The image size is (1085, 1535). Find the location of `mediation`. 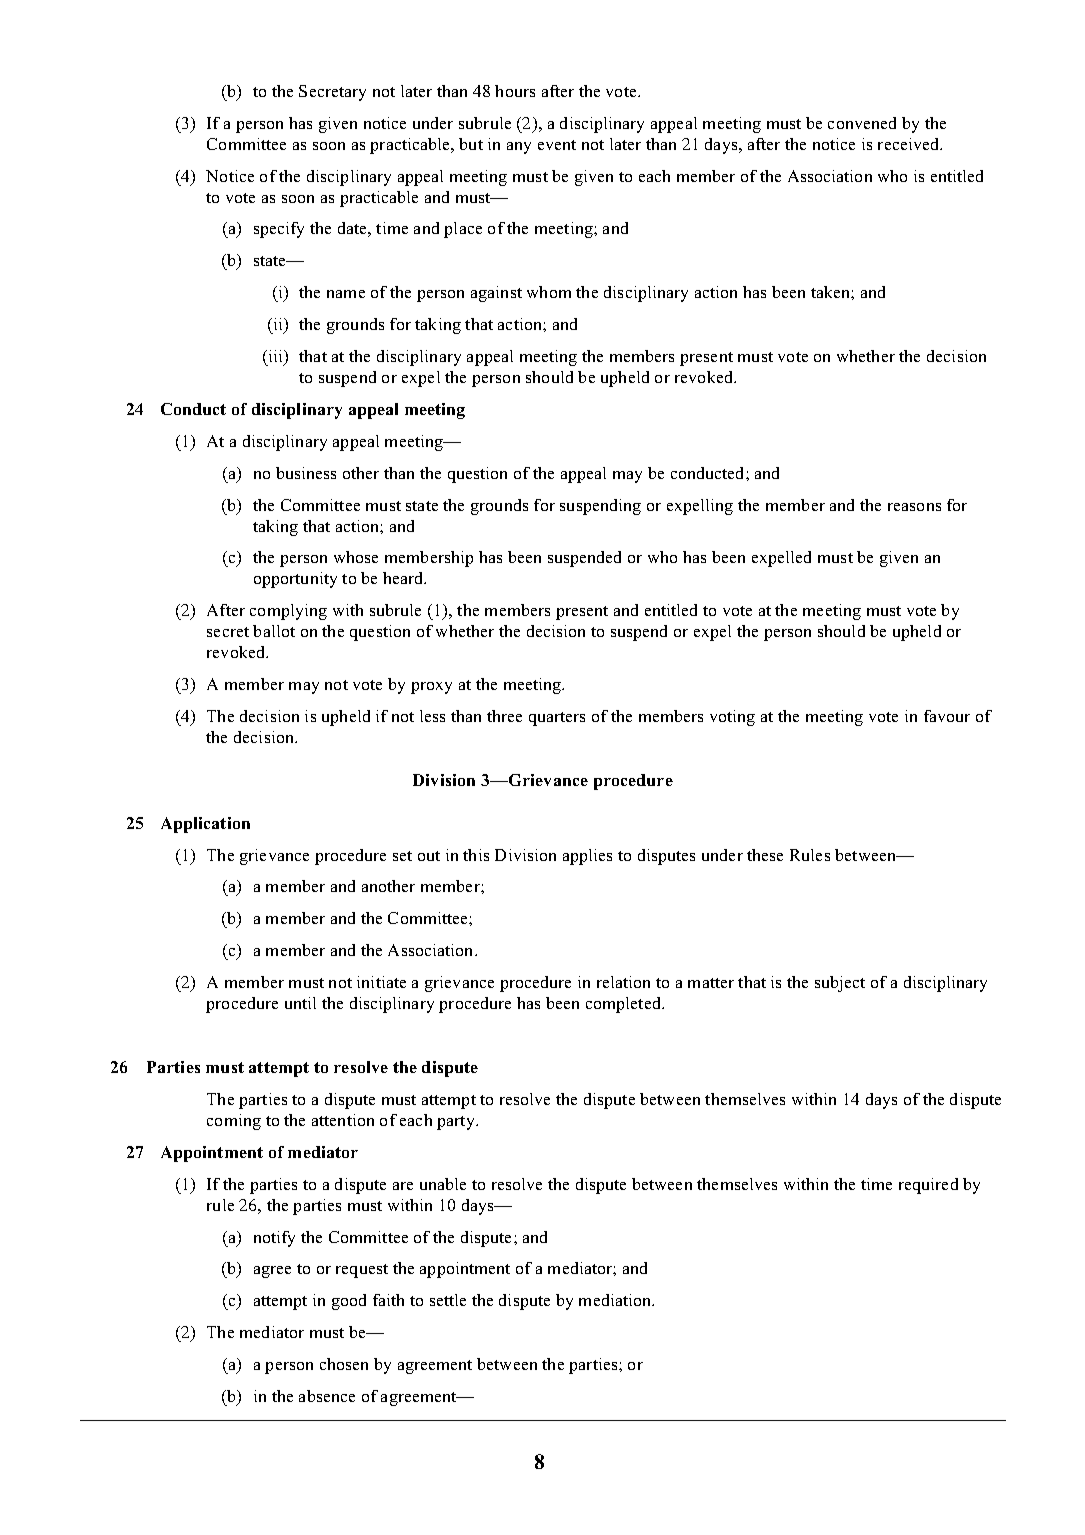

mediation is located at coordinates (616, 1300).
